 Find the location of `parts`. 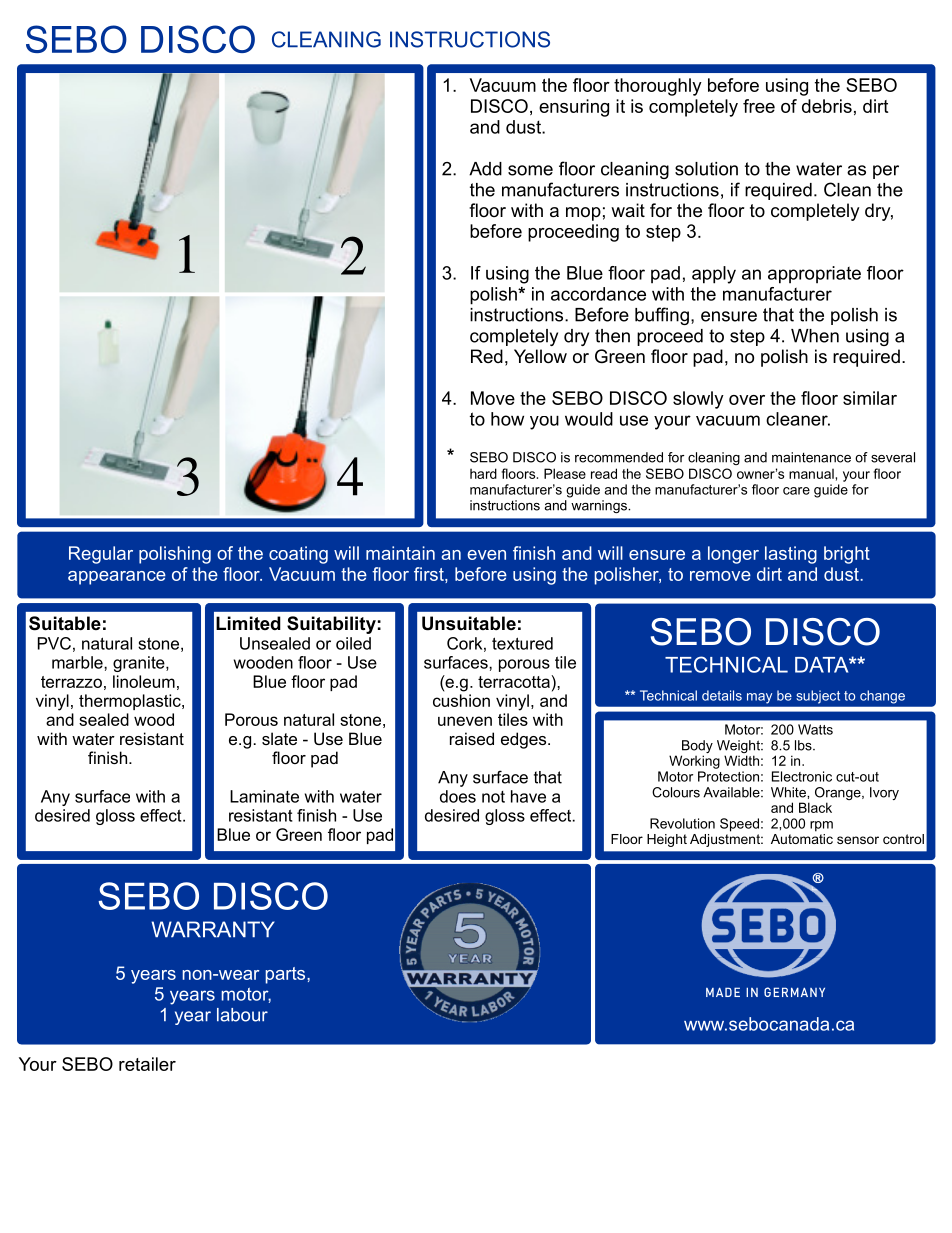

parts is located at coordinates (286, 975).
